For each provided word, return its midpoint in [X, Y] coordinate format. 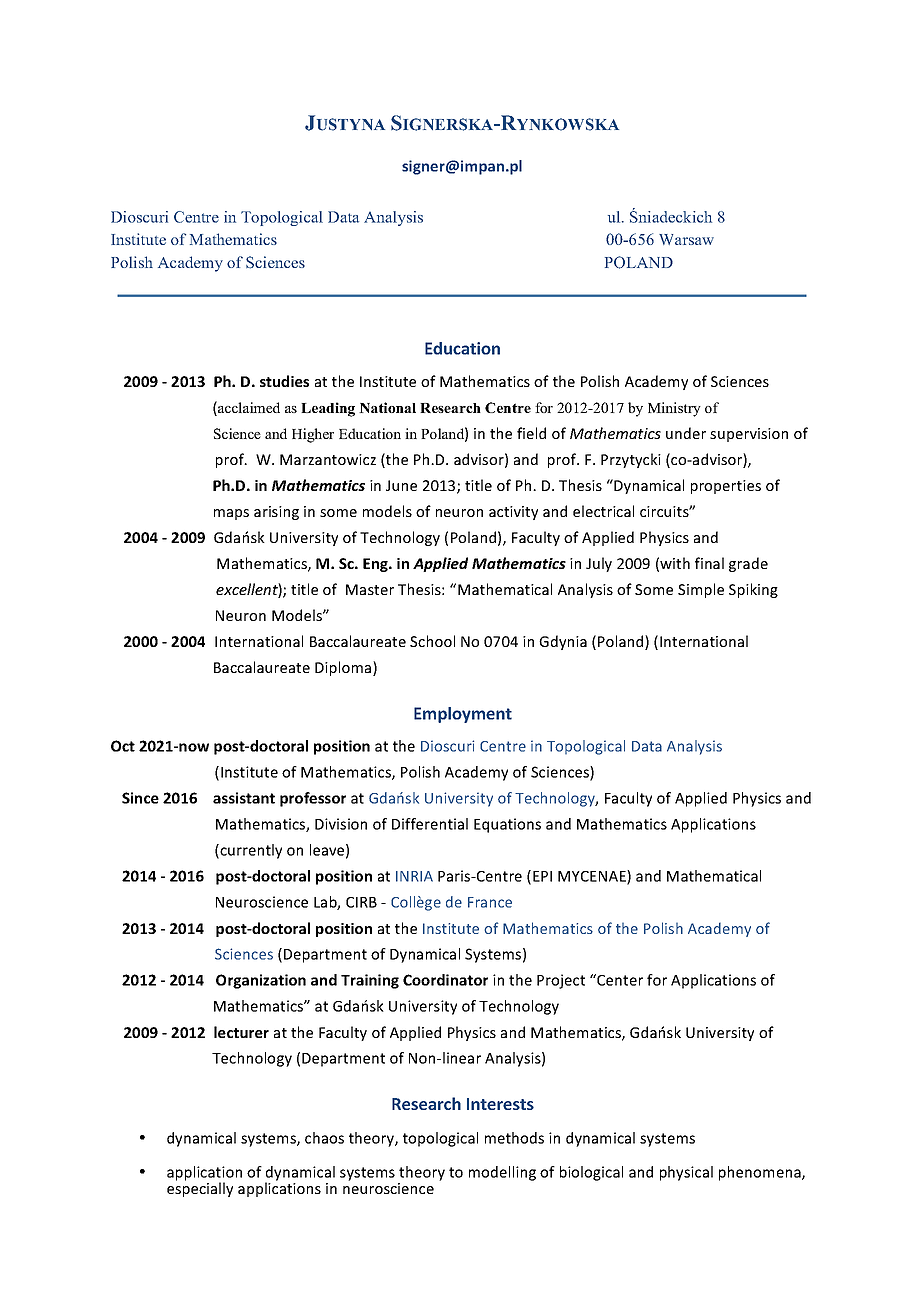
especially [200, 1188]
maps [231, 514]
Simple [701, 590]
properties [726, 487]
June [401, 485]
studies [284, 381]
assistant [244, 798]
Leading [328, 409]
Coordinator [445, 980]
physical [686, 1173]
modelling [502, 1173]
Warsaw [686, 239]
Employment [463, 715]
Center [619, 980]
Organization [261, 981]
